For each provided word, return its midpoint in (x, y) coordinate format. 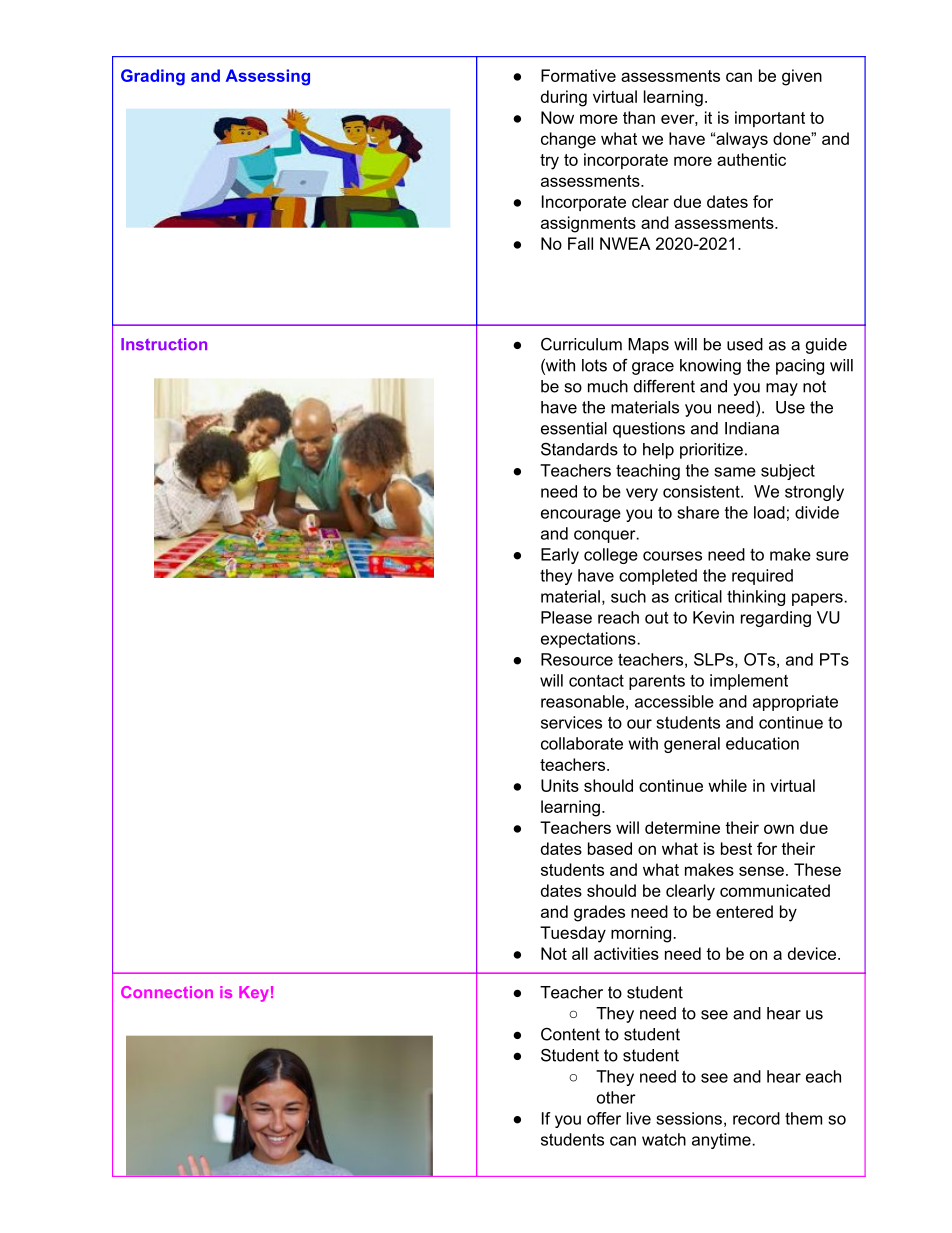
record (756, 1118)
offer (604, 1118)
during (564, 98)
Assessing (268, 77)
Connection (167, 992)
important (770, 119)
